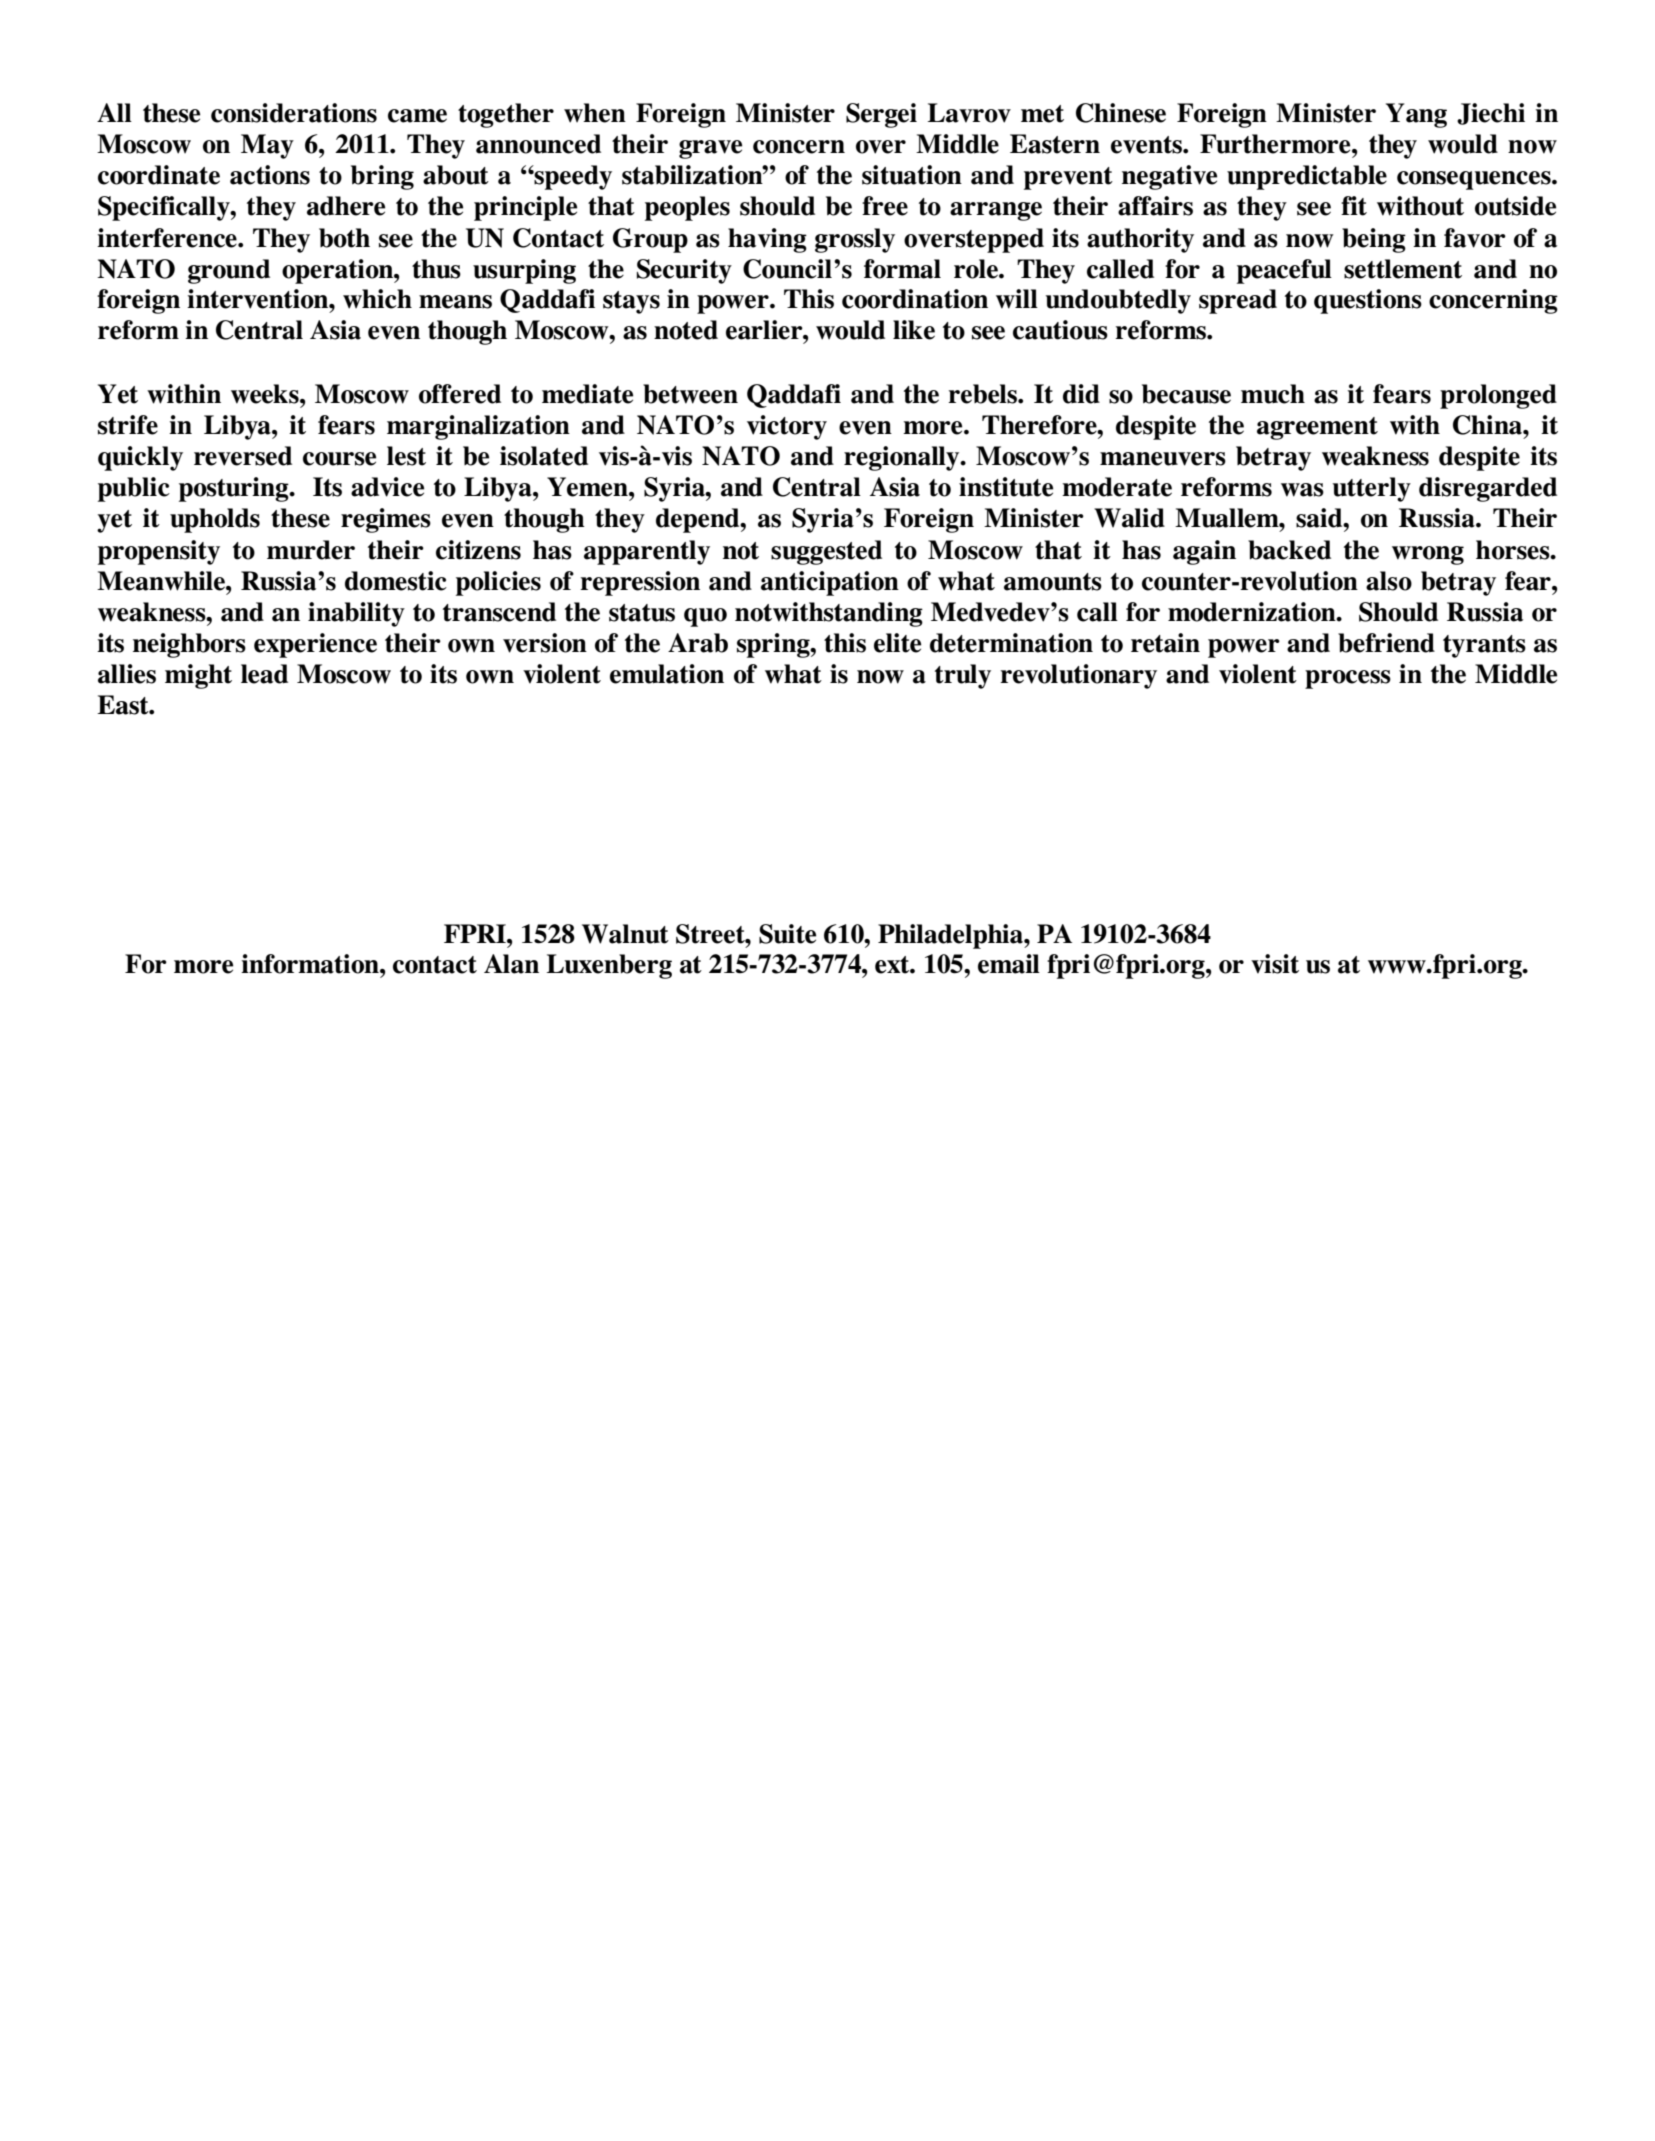 This screenshot has width=1655, height=2141. What do you see at coordinates (267, 146) in the screenshot?
I see `May` at bounding box center [267, 146].
